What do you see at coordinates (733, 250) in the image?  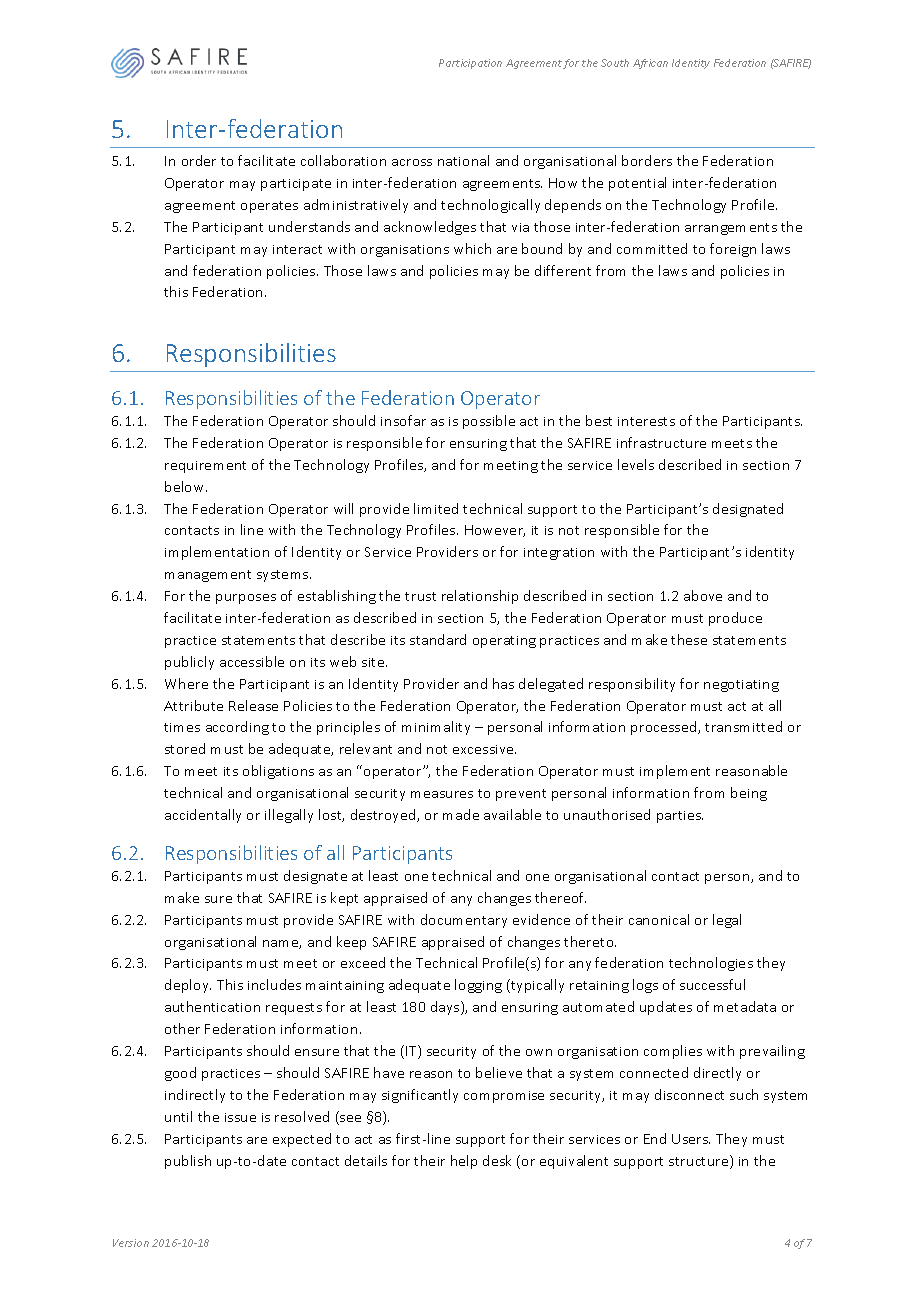 I see `foreign` at bounding box center [733, 250].
